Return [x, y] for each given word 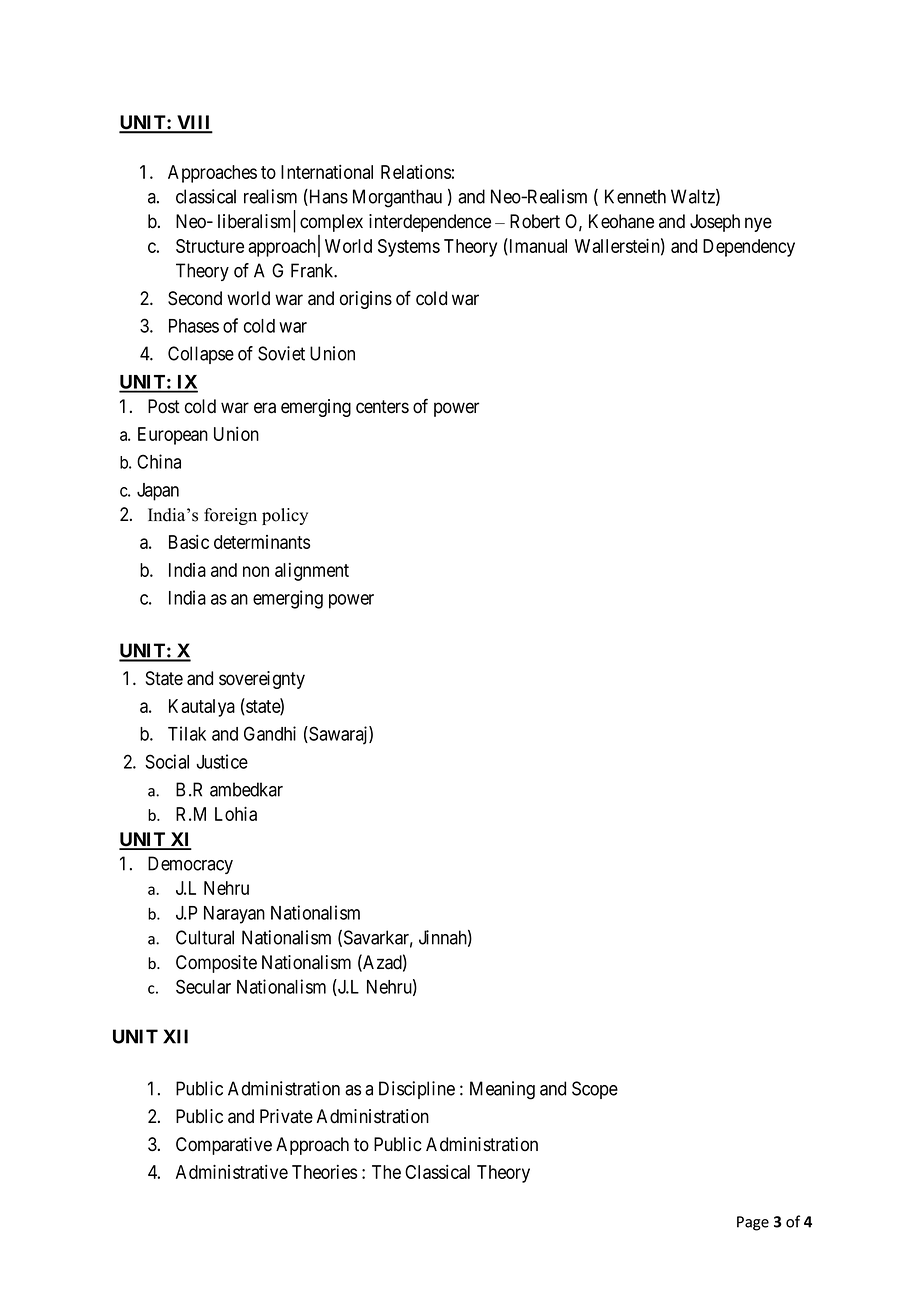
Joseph [715, 223]
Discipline [417, 1090]
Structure [210, 246]
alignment [312, 572]
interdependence [430, 223]
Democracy [190, 865]
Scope [595, 1090]
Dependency [749, 248]
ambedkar [246, 789]
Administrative [232, 1171]
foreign [230, 516]
